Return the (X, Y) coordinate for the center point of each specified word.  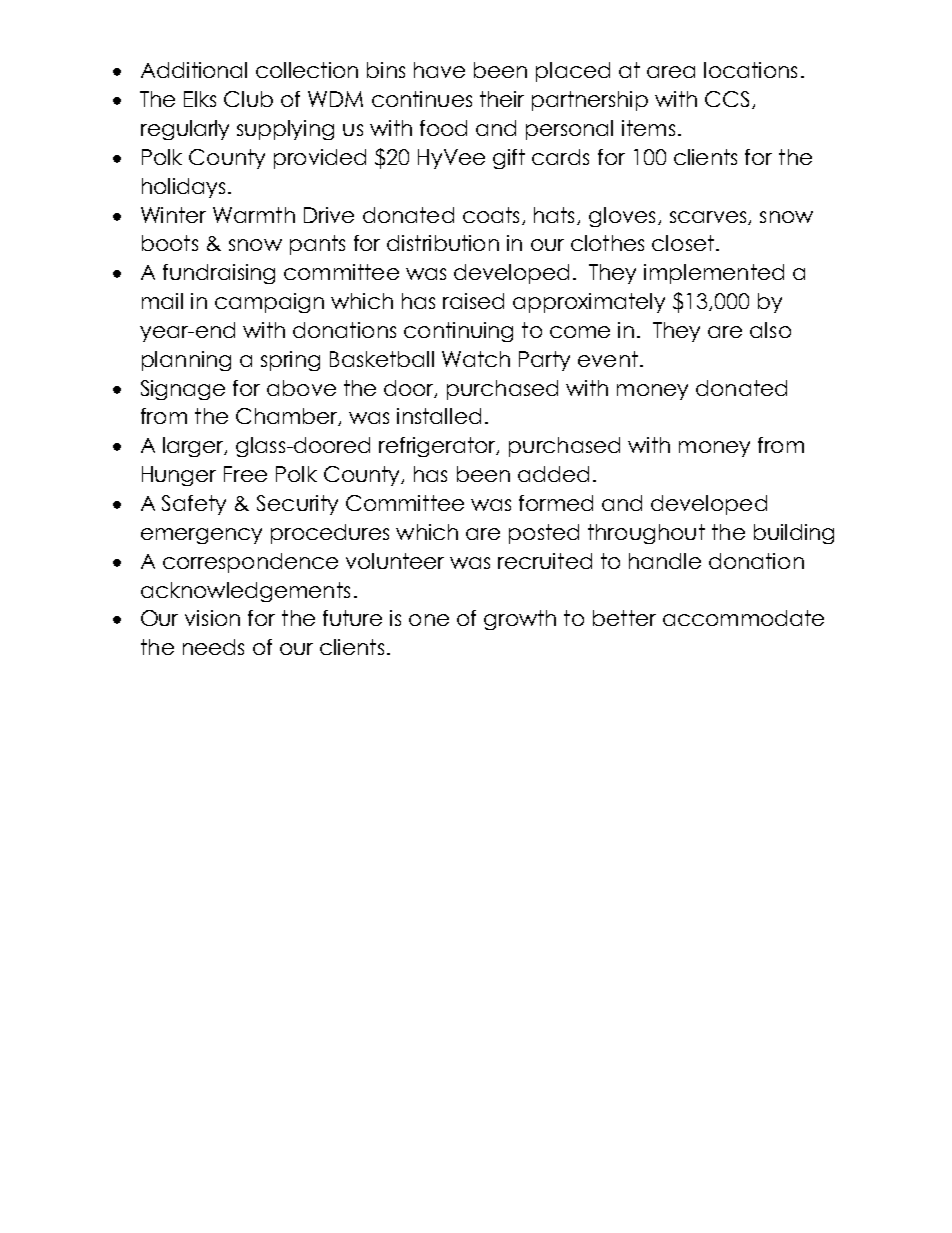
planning (186, 361)
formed (556, 503)
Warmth (254, 215)
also (770, 330)
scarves (709, 218)
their (502, 99)
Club (248, 99)
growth (520, 620)
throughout (646, 534)
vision (212, 618)
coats (491, 215)
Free (245, 474)
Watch (476, 359)
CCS (727, 99)
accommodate (743, 618)
